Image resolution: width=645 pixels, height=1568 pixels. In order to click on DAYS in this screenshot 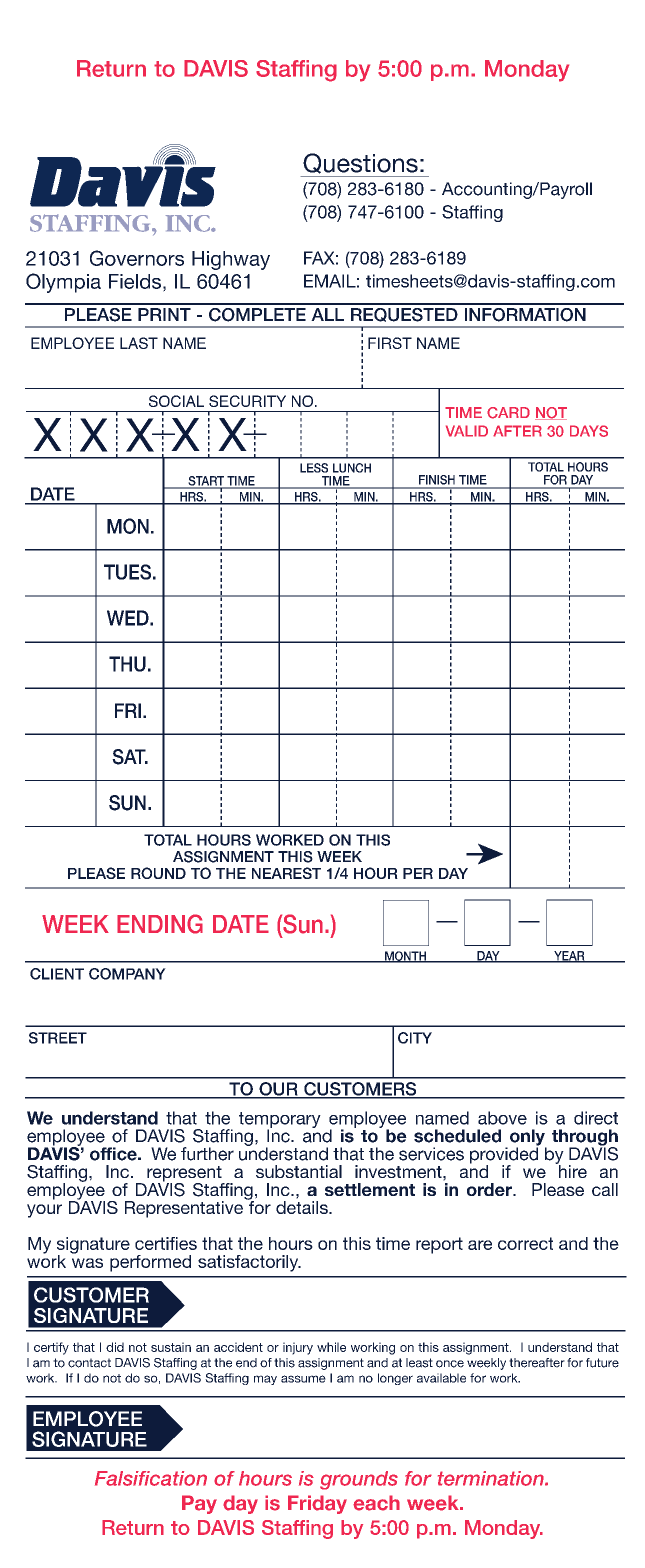, I will do `click(589, 431)`.
